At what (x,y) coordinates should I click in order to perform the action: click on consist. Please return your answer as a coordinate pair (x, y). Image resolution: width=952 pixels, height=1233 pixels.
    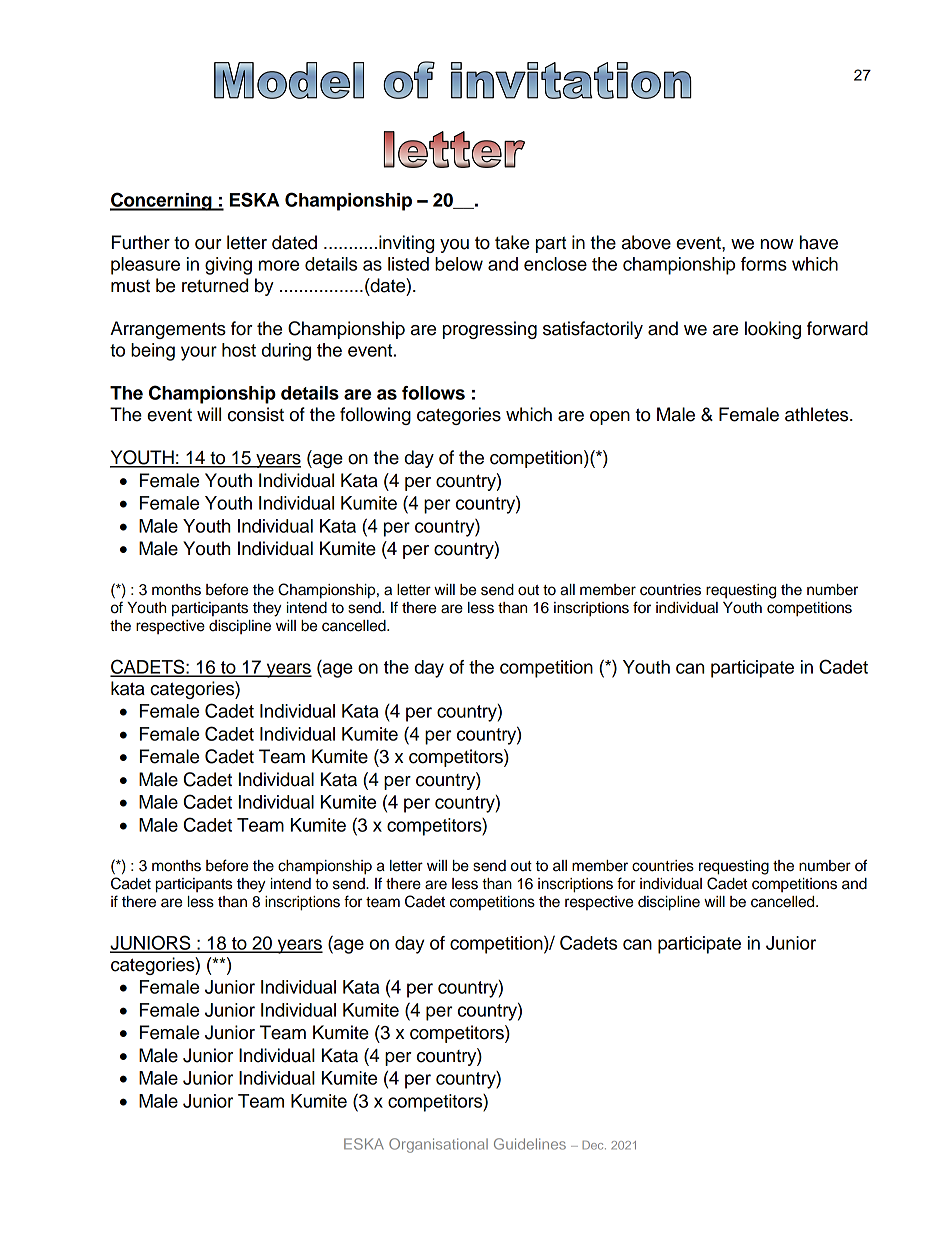
    Looking at the image, I should click on (256, 414).
